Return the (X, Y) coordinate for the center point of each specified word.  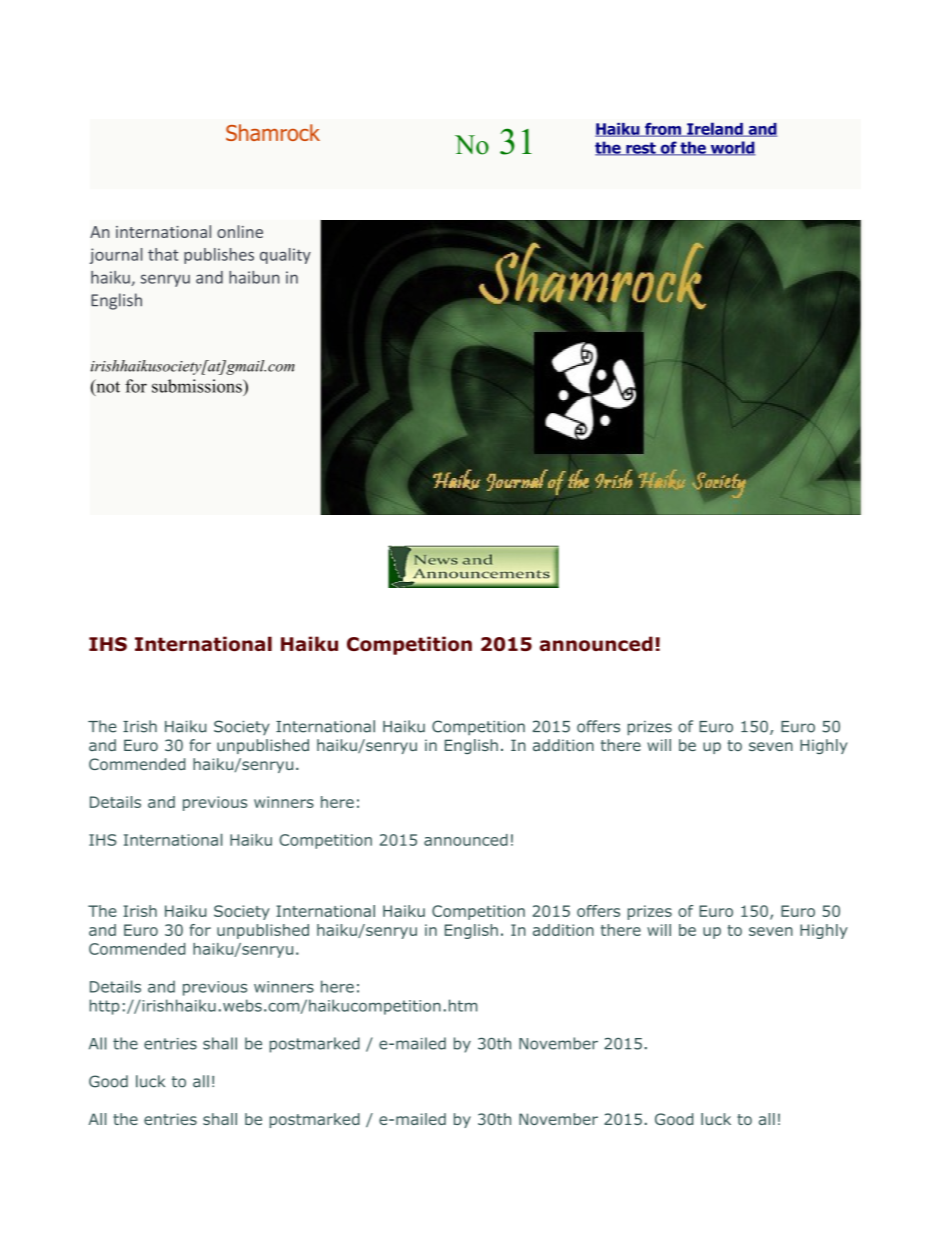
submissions (198, 386)
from (663, 129)
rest (641, 149)
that (163, 254)
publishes (219, 256)
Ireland (715, 129)
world (732, 148)
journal (116, 256)
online (240, 231)
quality (285, 256)
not (107, 387)
